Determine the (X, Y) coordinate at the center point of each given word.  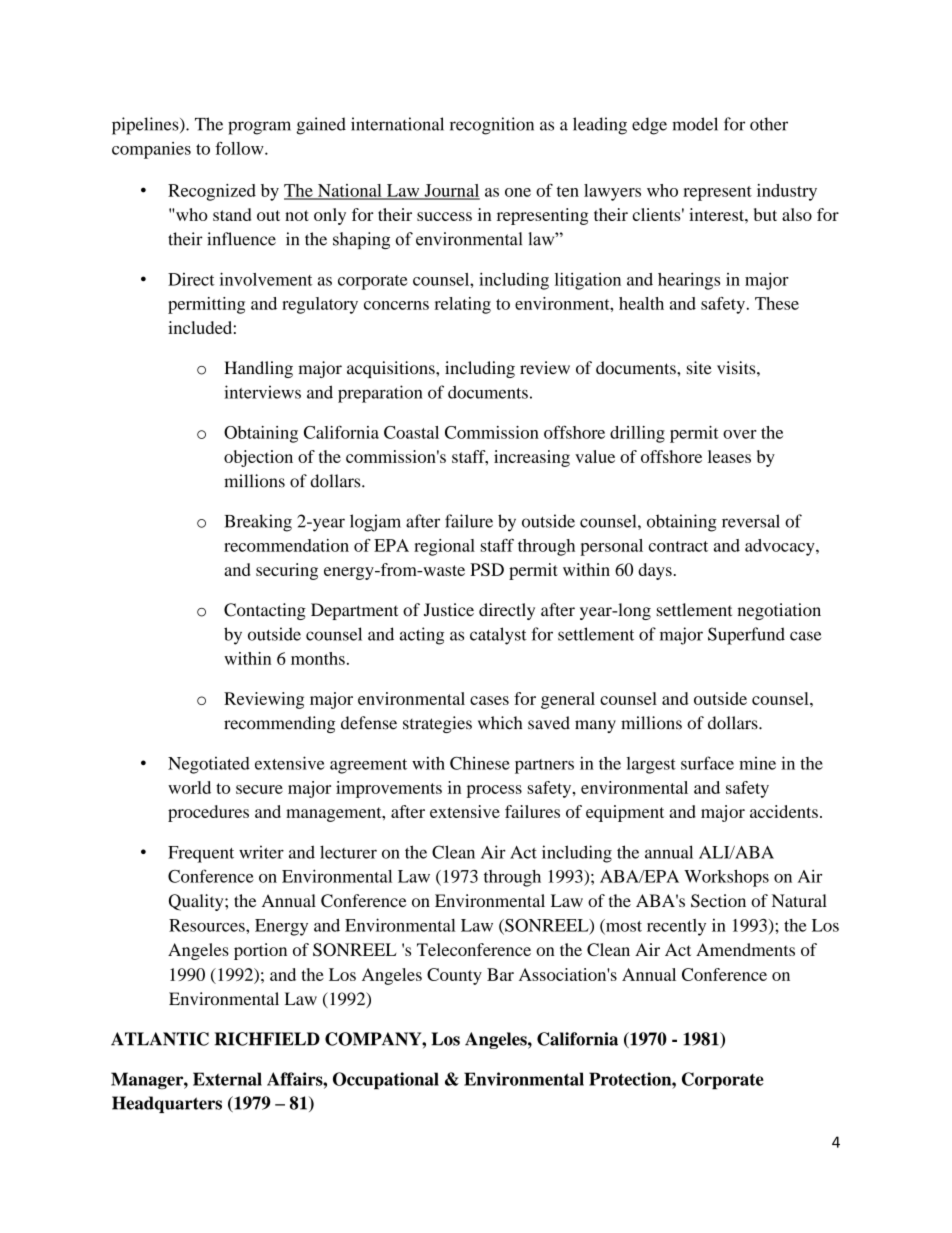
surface (707, 763)
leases (729, 456)
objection (258, 458)
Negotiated (209, 765)
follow (240, 148)
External (227, 1079)
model (695, 124)
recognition (492, 126)
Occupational (386, 1081)
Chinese (480, 763)
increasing (532, 458)
